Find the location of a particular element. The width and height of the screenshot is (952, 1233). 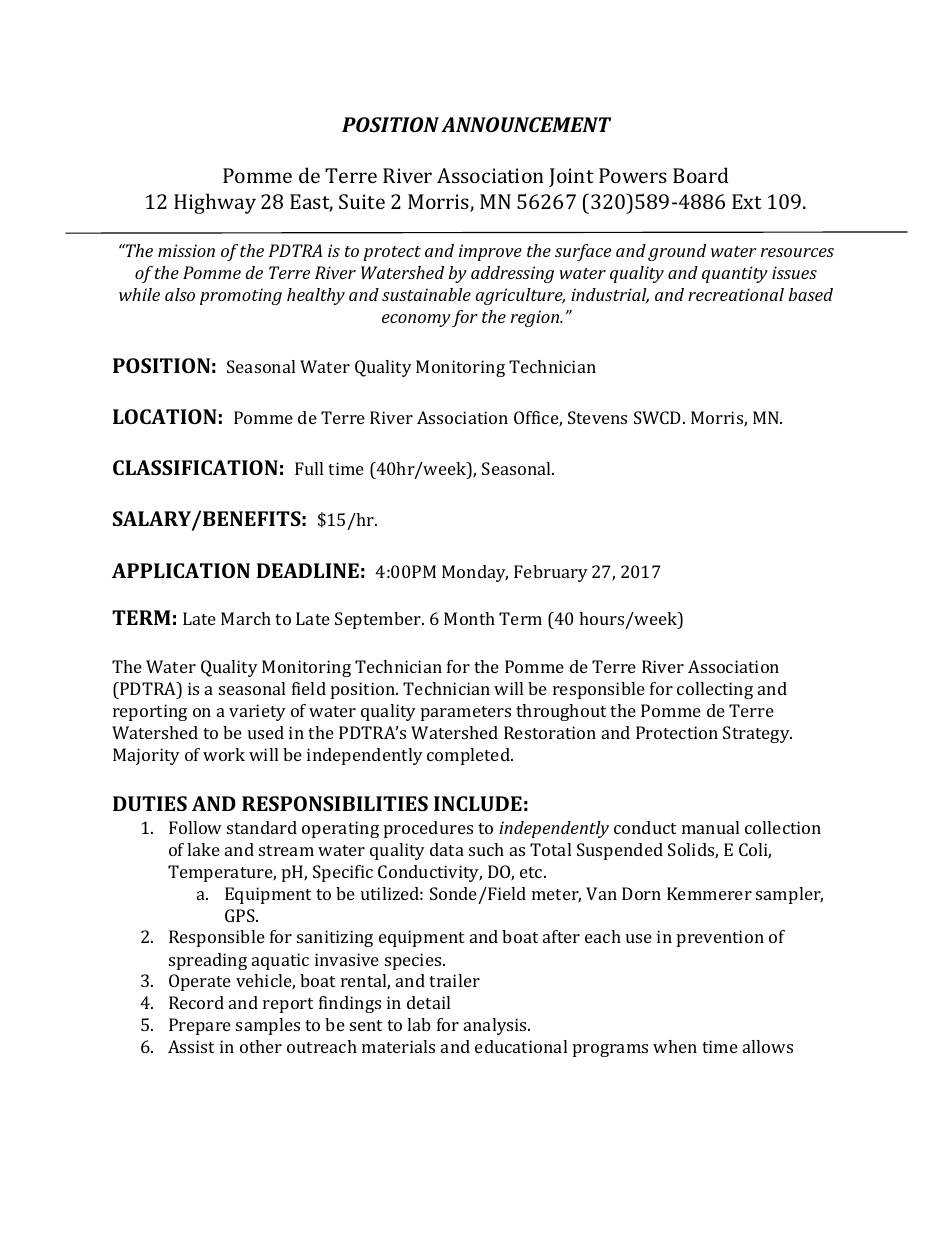

APPLICATION is located at coordinates (181, 570).
